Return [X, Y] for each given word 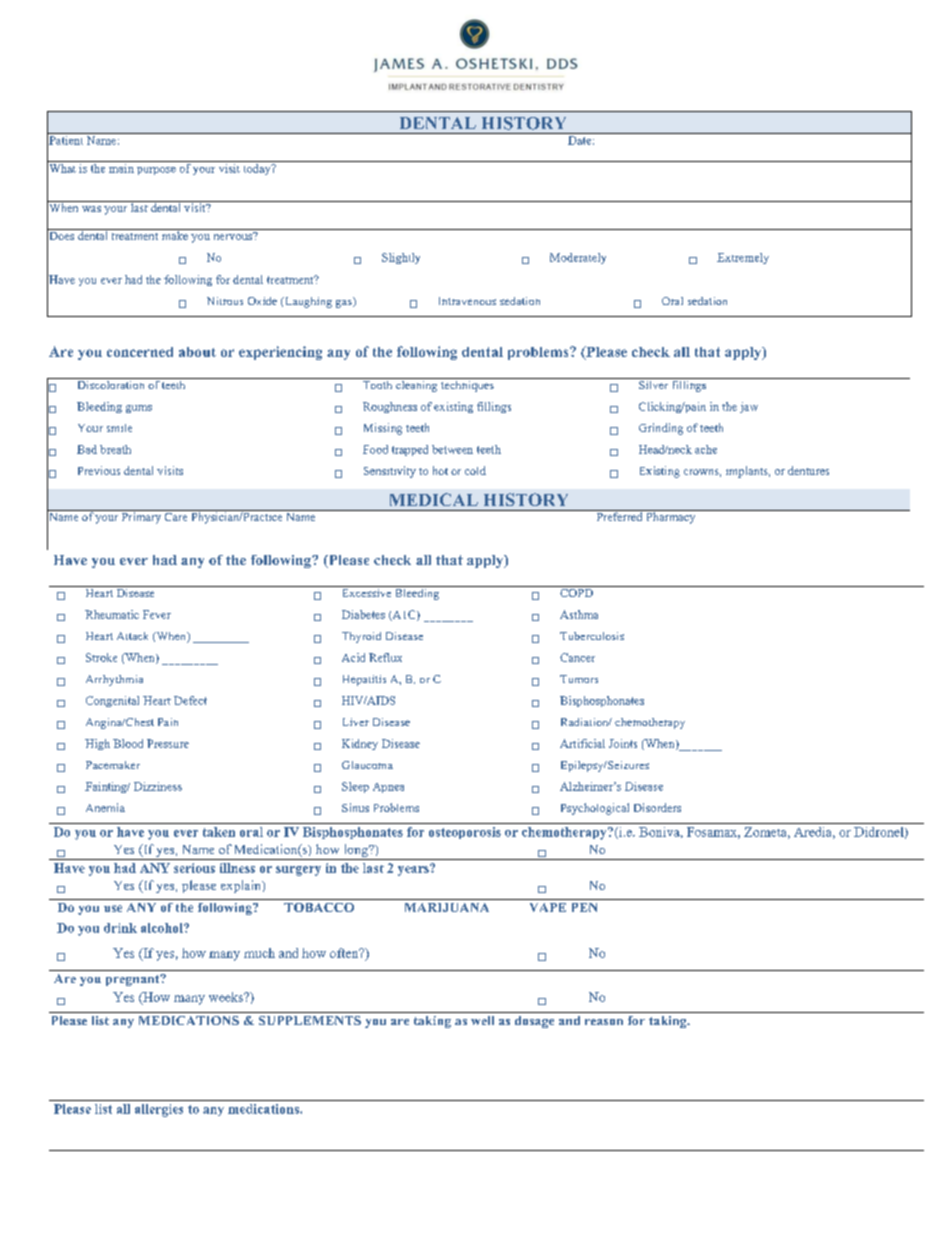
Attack [132, 636]
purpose [156, 171]
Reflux [385, 657]
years [414, 870]
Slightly [401, 258]
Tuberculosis [592, 636]
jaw [749, 407]
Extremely [743, 258]
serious [194, 868]
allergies [159, 1110]
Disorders [657, 807]
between [452, 449]
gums [139, 409]
